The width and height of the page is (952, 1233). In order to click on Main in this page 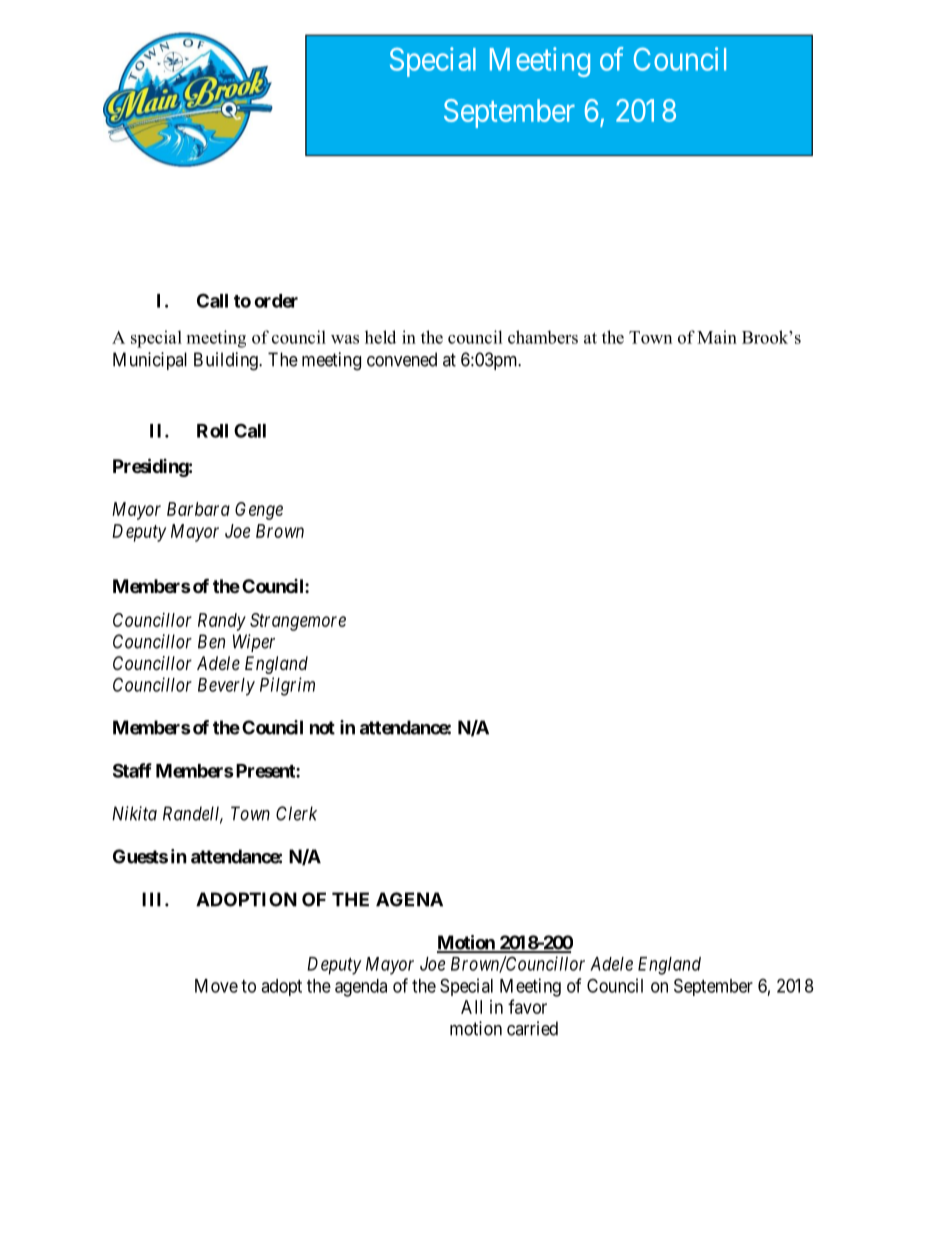, I will do `click(717, 337)`.
